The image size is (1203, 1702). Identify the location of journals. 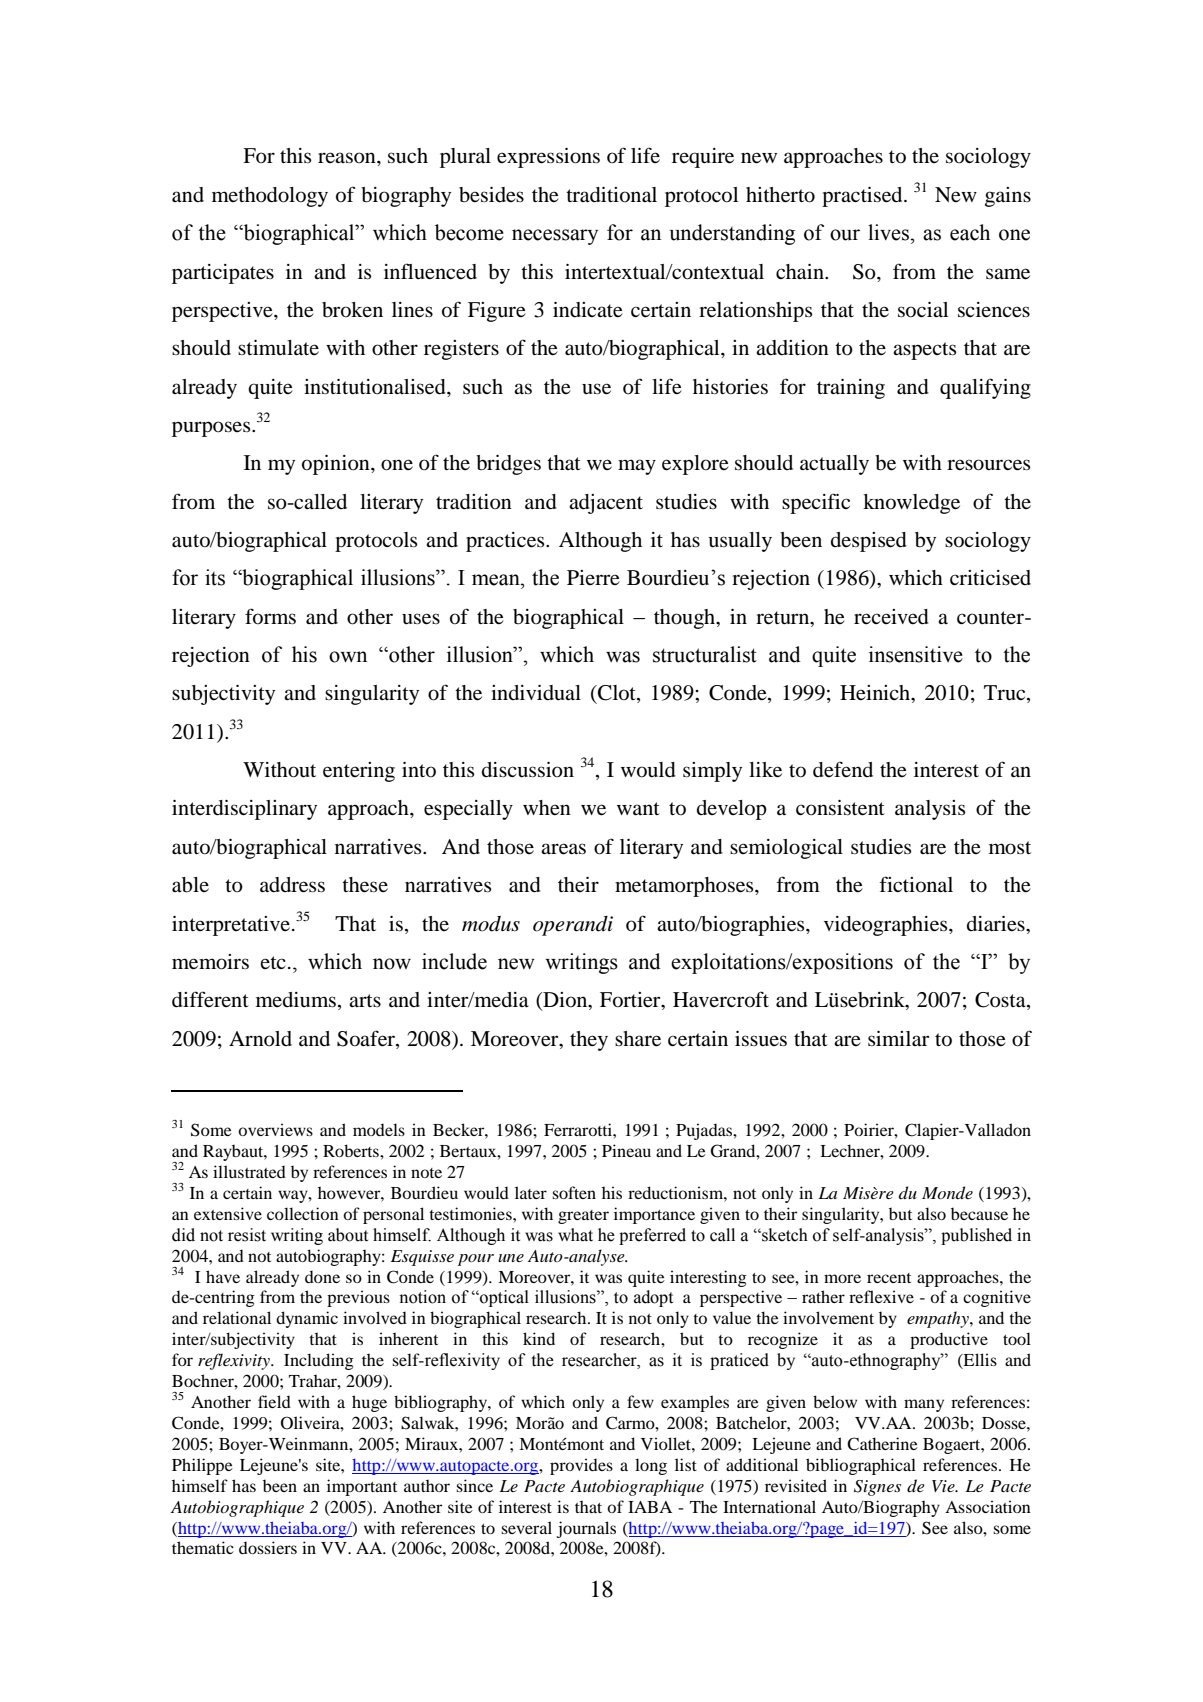
(586, 1529).
